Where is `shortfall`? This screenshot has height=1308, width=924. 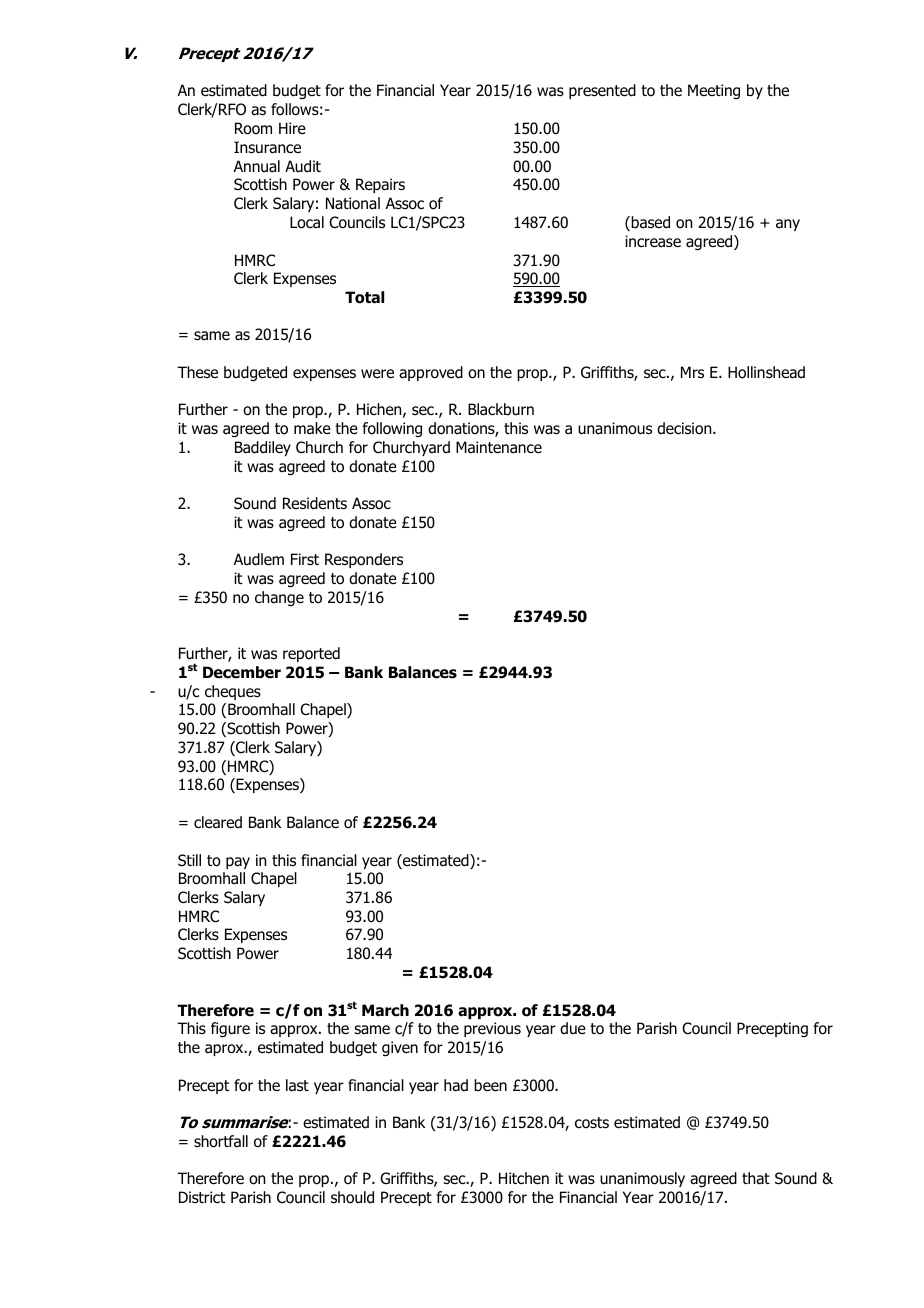
shortfall is located at coordinates (221, 1141).
